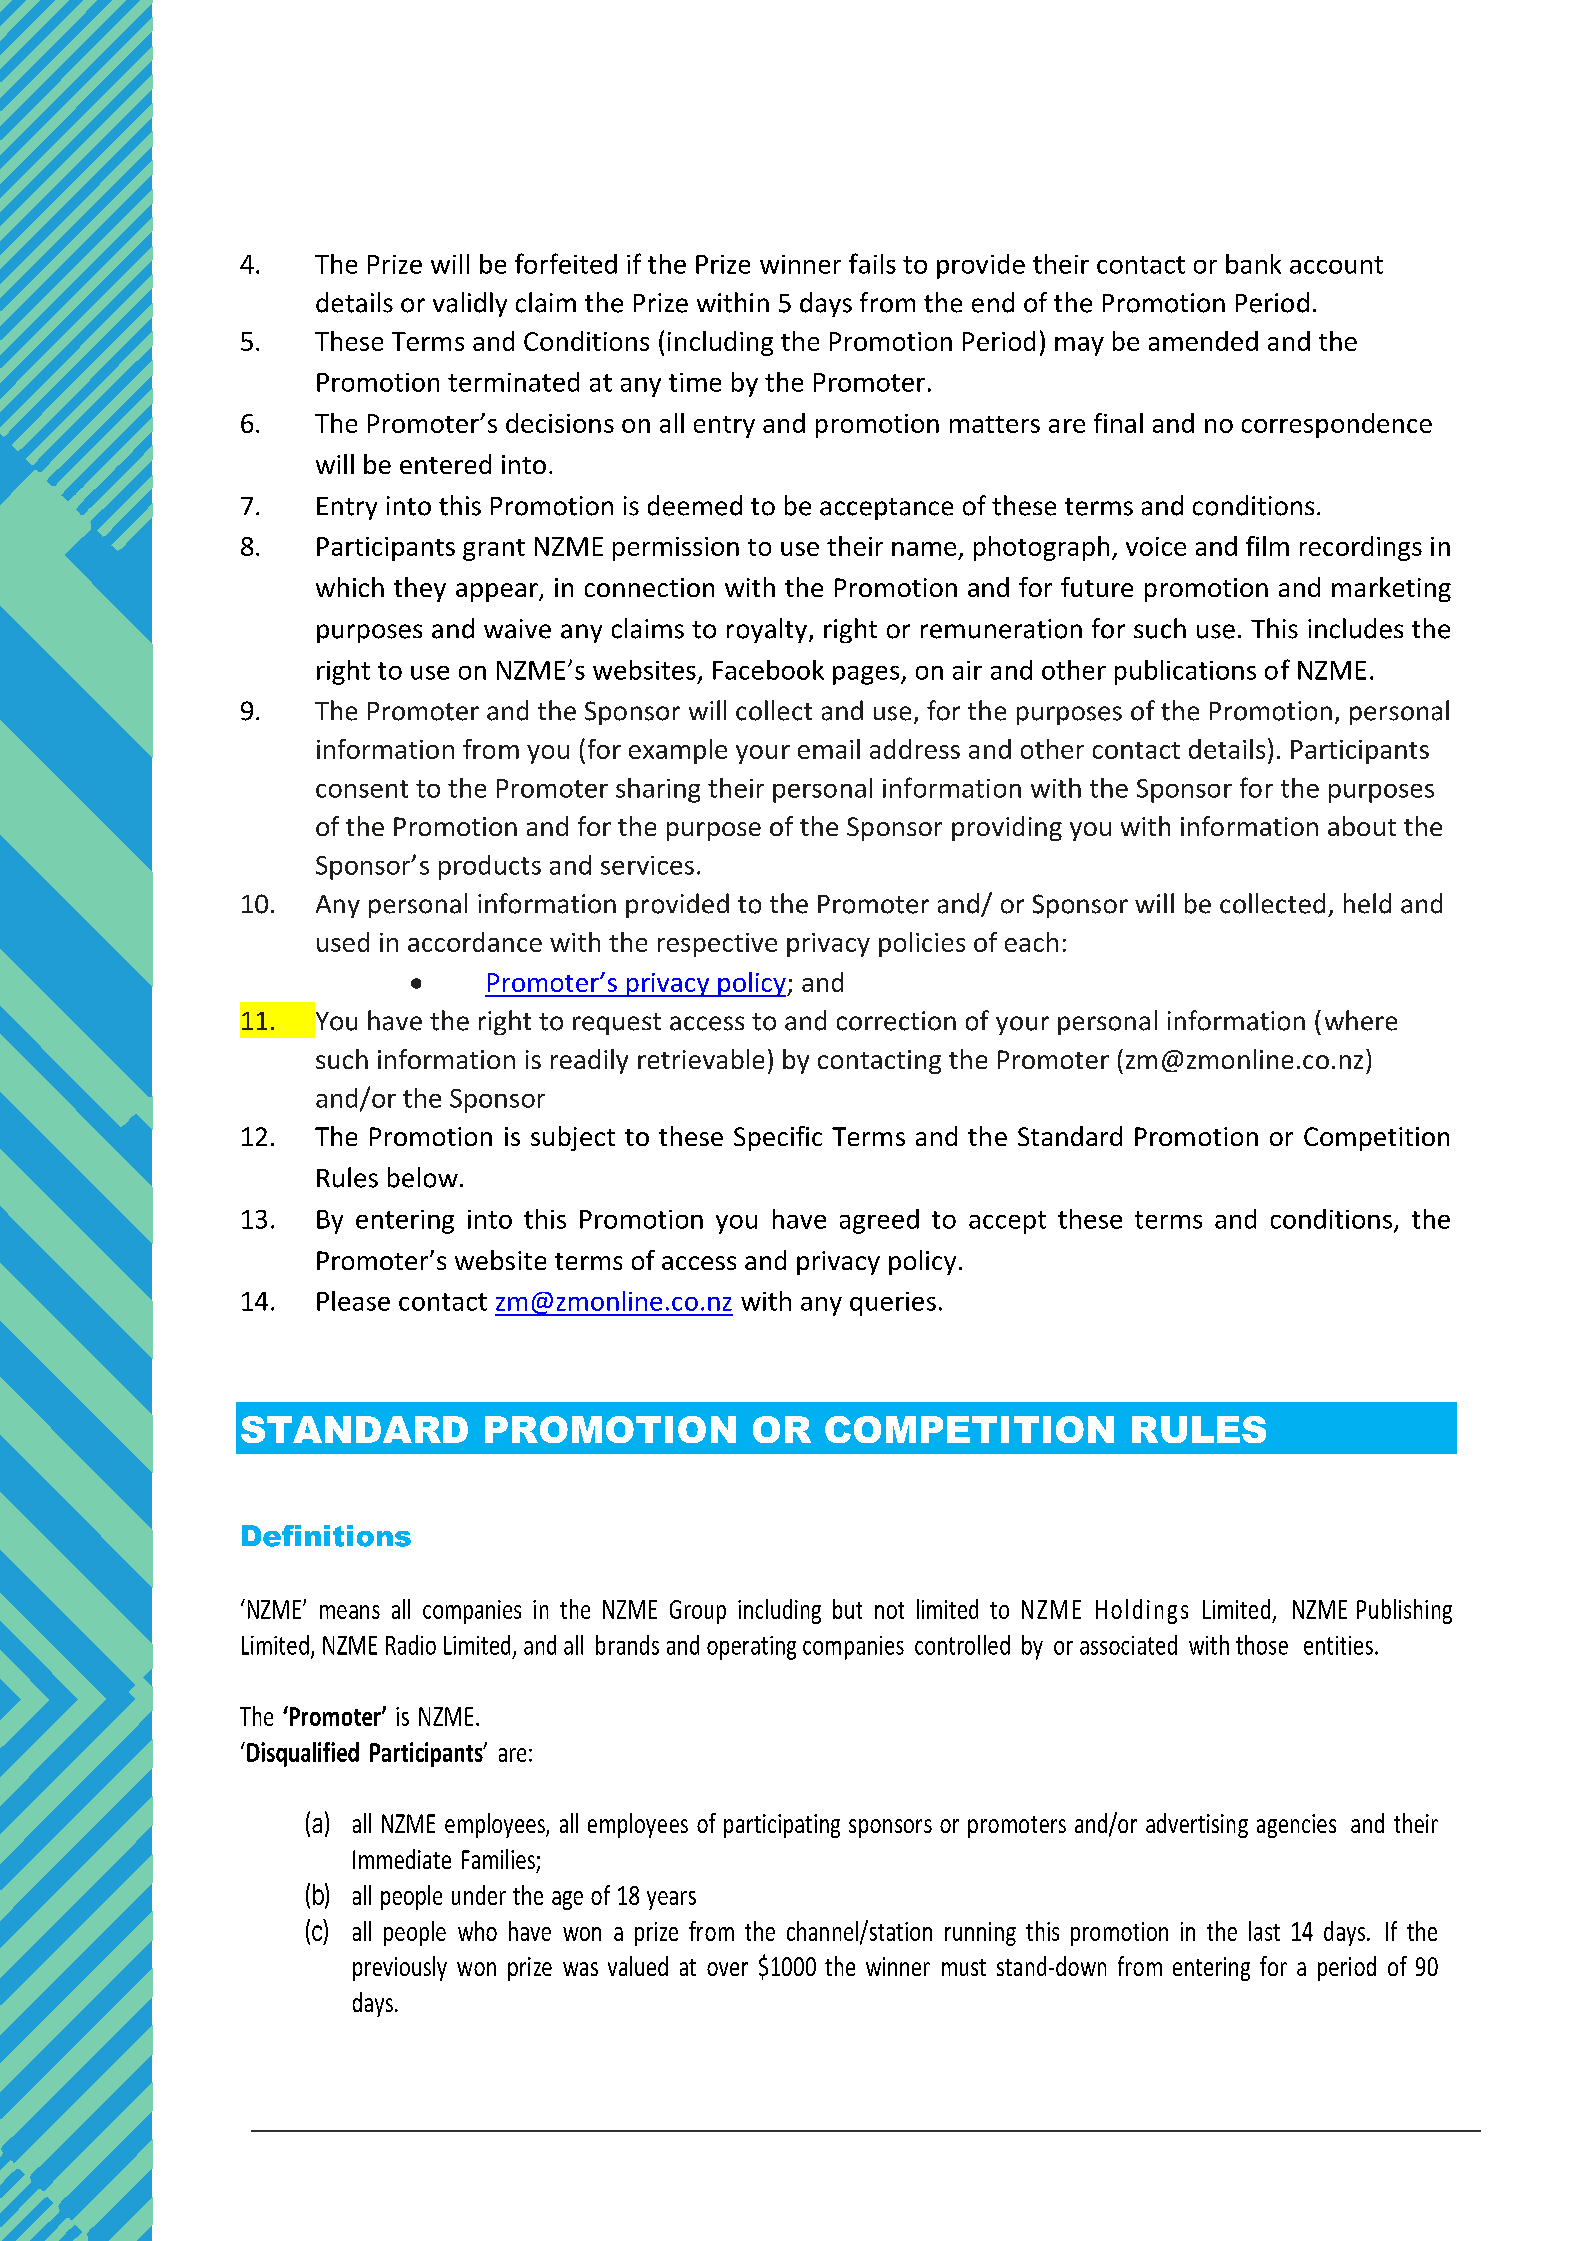 The width and height of the image is (1584, 2241). I want to click on those, so click(1262, 1645).
